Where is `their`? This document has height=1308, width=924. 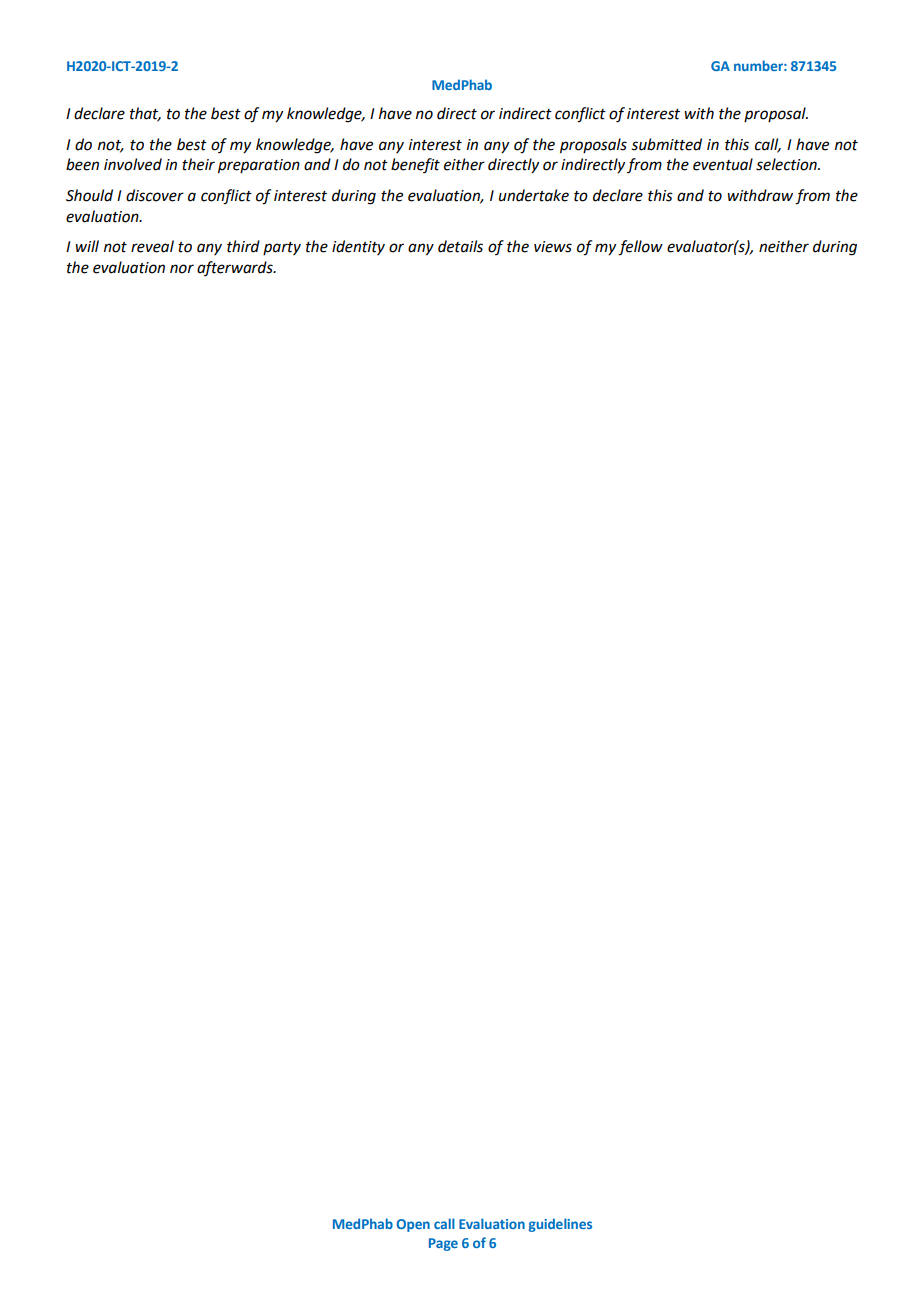 their is located at coordinates (198, 164).
